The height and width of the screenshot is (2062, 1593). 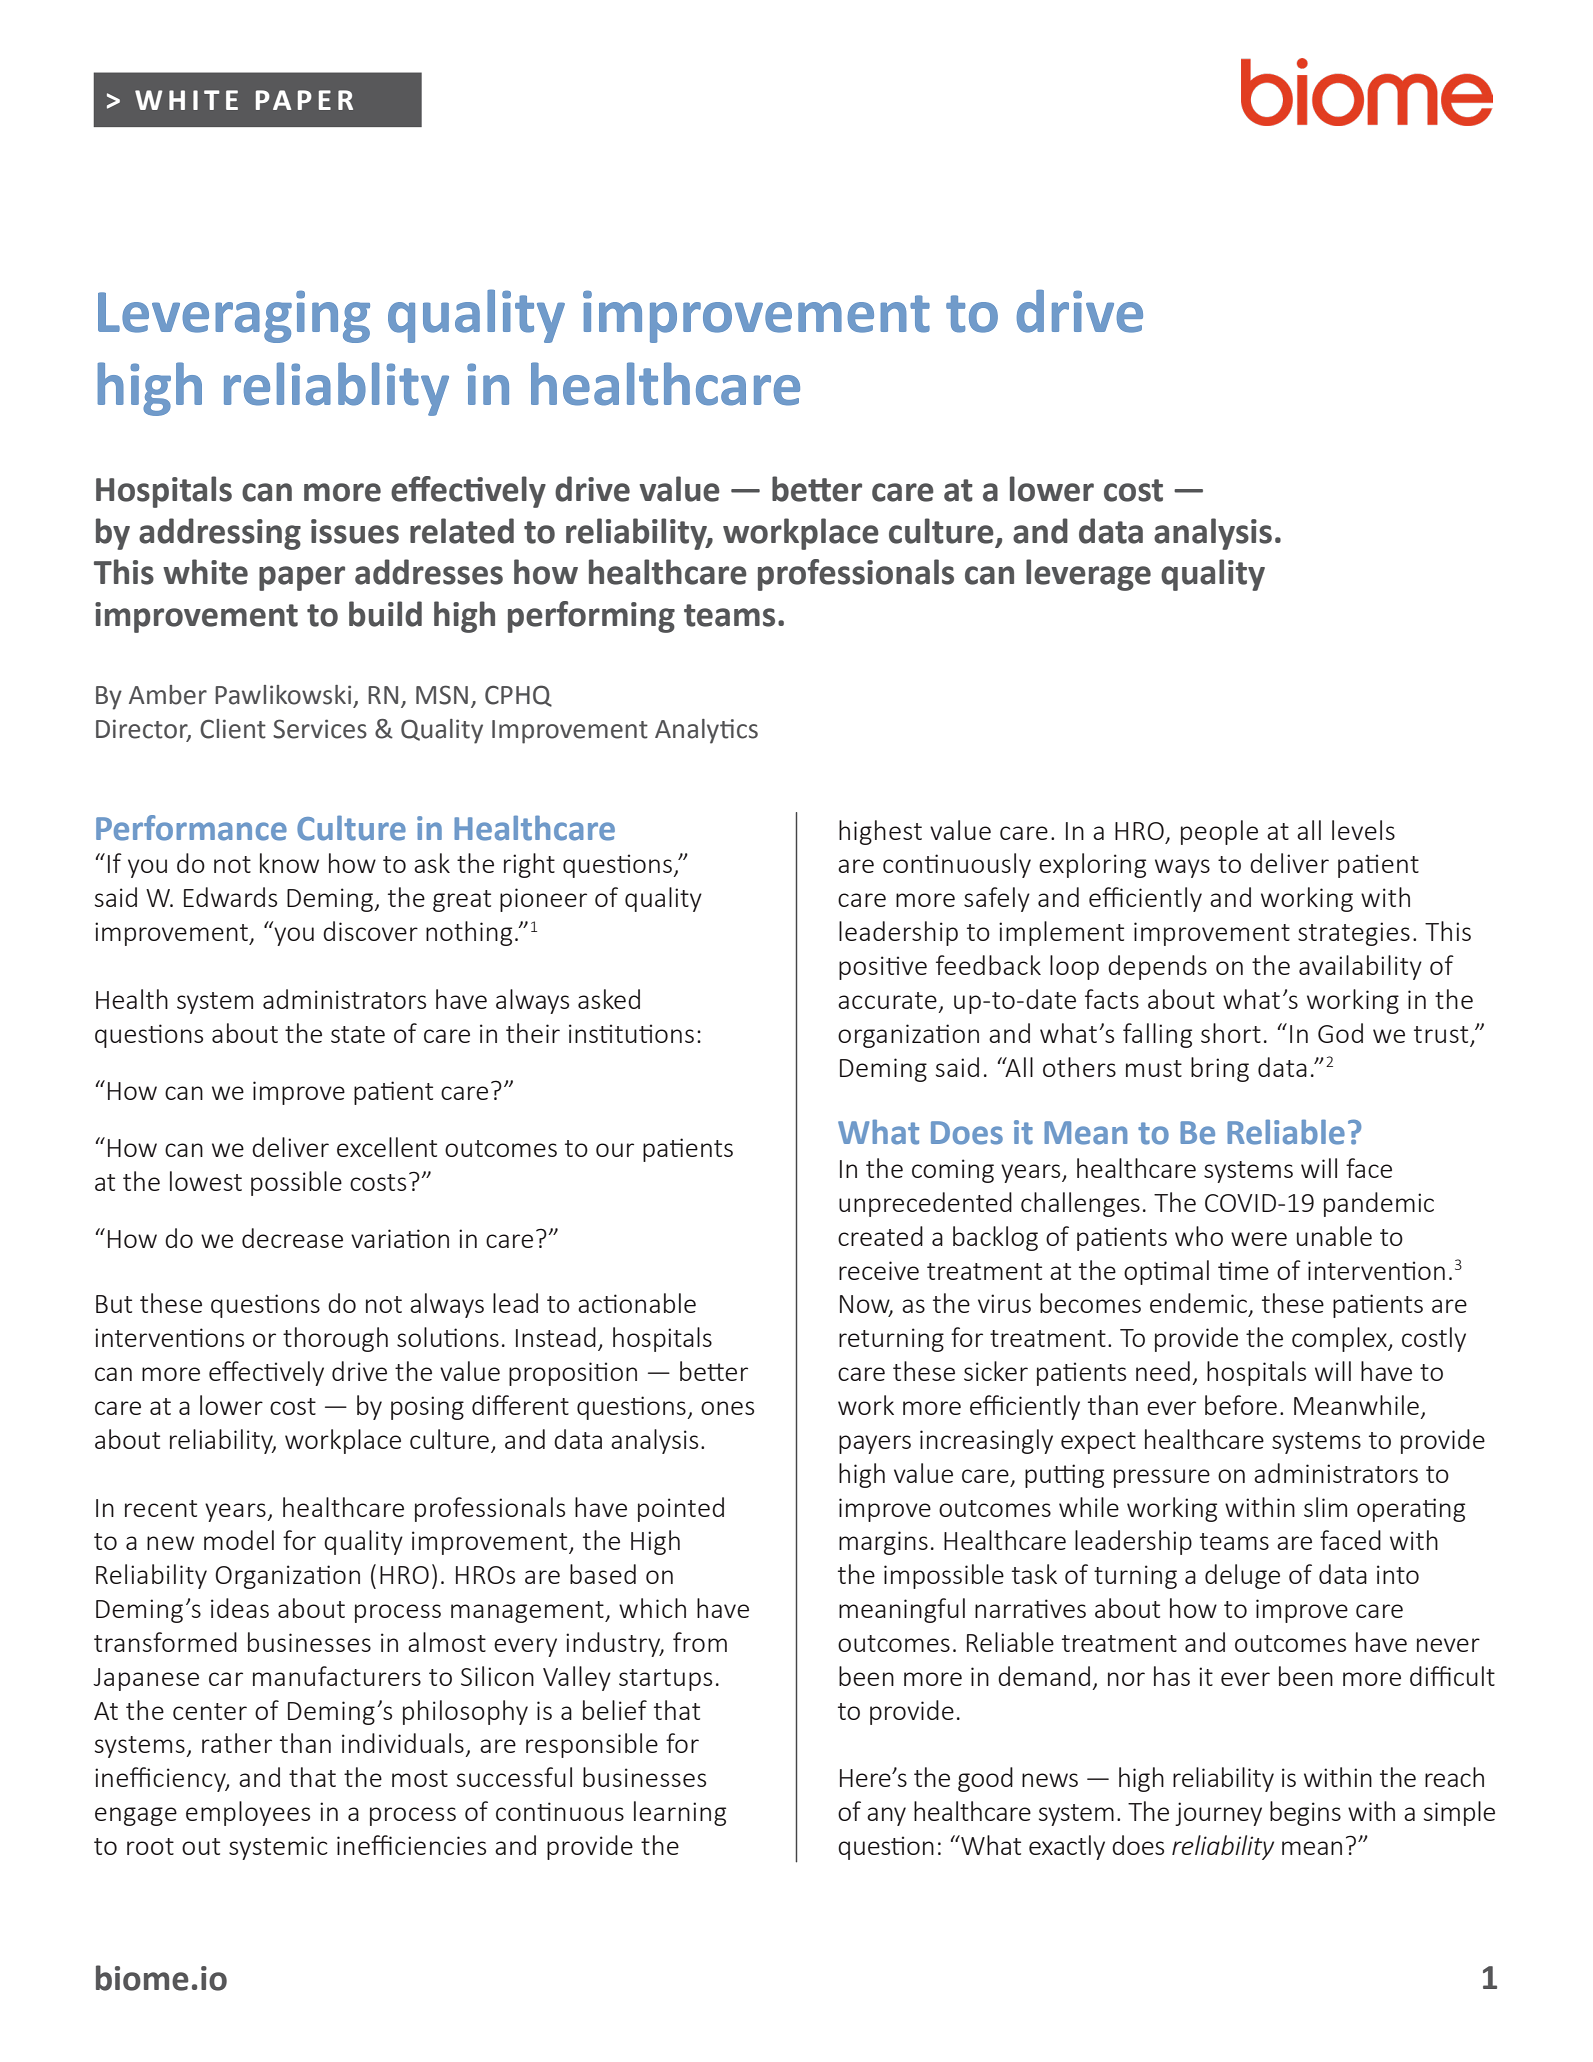 I want to click on employees, so click(x=248, y=1813).
